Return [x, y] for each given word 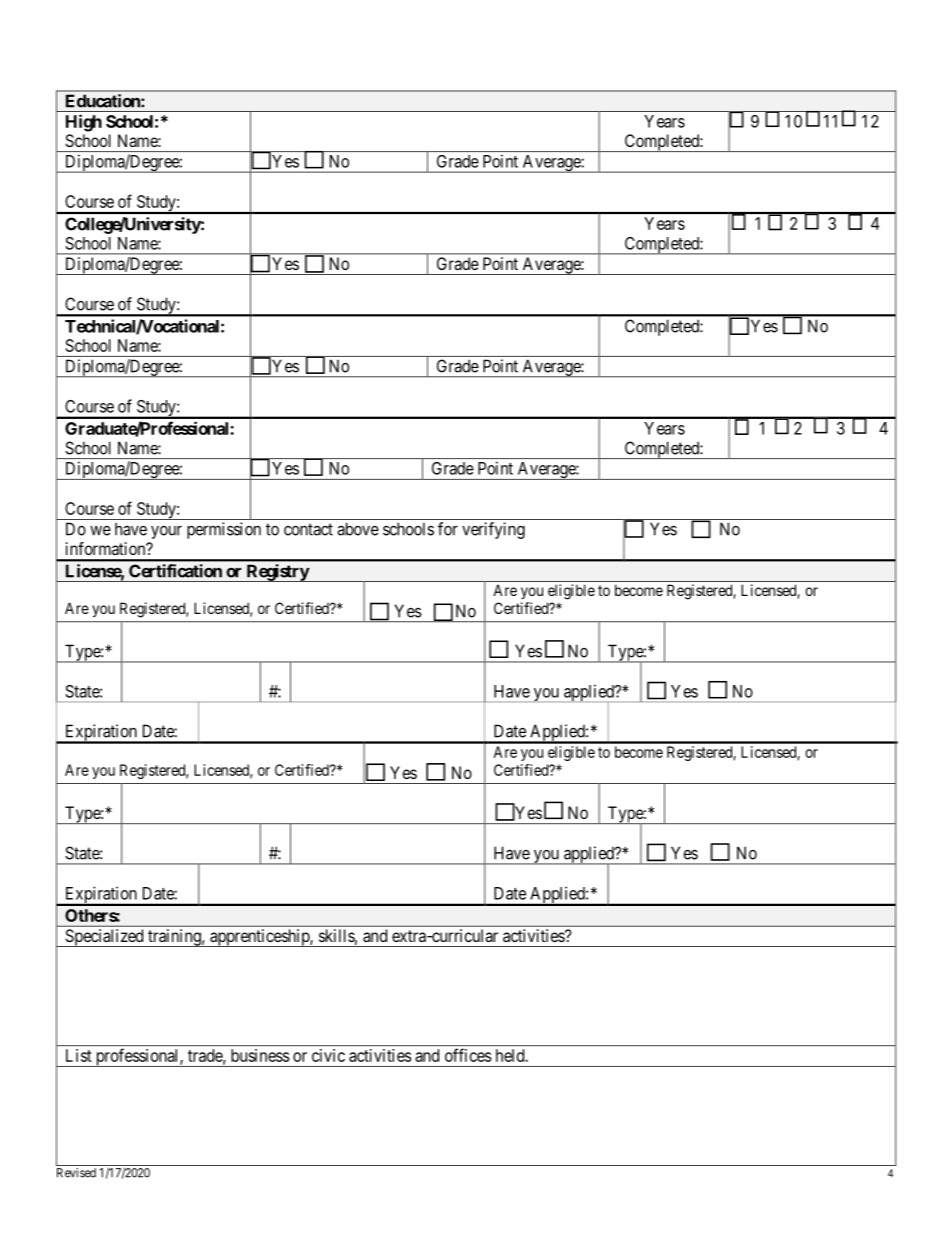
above [358, 529]
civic [328, 1055]
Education [104, 101]
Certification [175, 571]
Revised [76, 1173]
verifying [493, 530]
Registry [277, 573]
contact [308, 529]
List [79, 1055]
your [166, 532]
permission [224, 530]
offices [468, 1055]
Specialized [104, 938]
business [260, 1055]
